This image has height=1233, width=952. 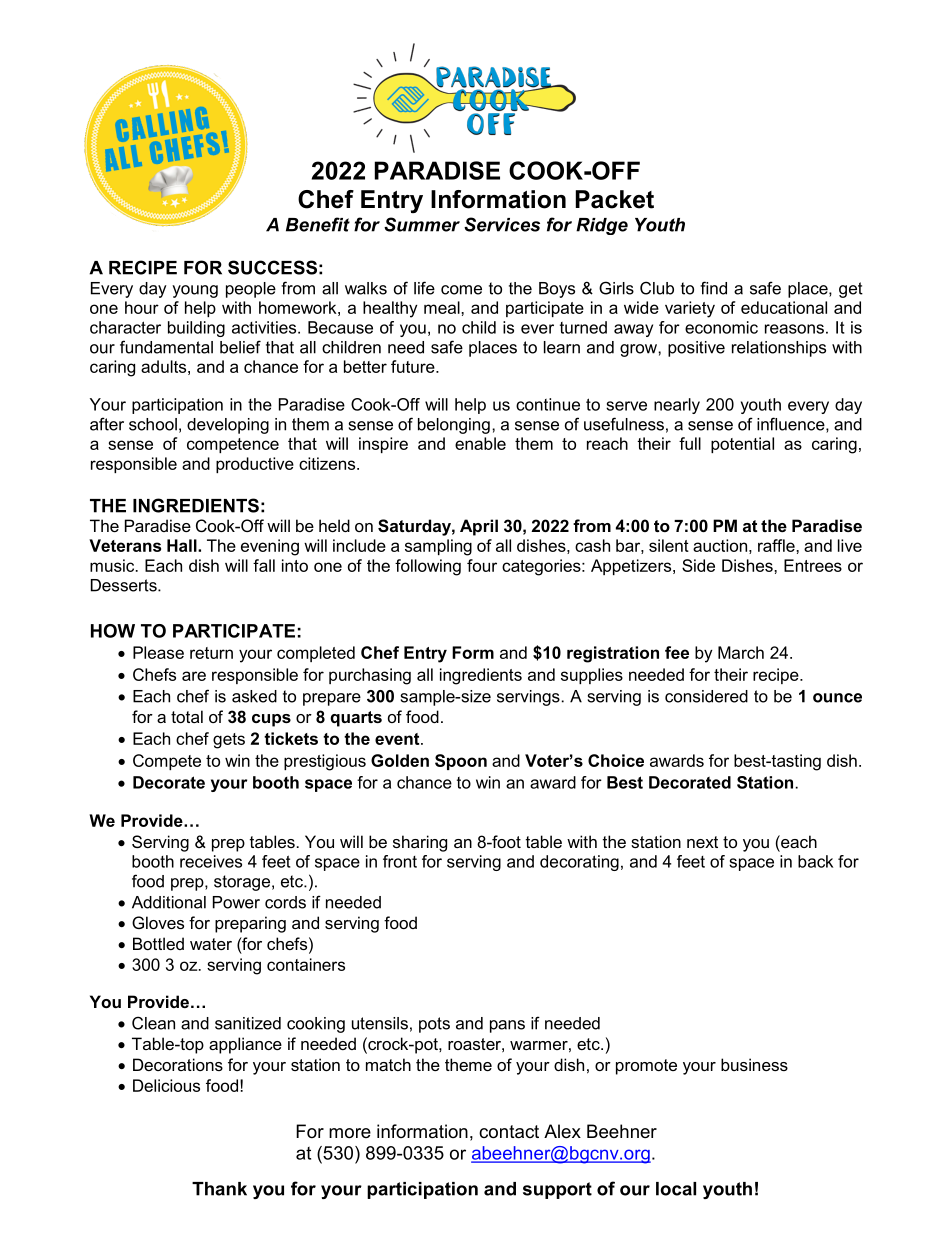 I want to click on find, so click(x=713, y=288).
